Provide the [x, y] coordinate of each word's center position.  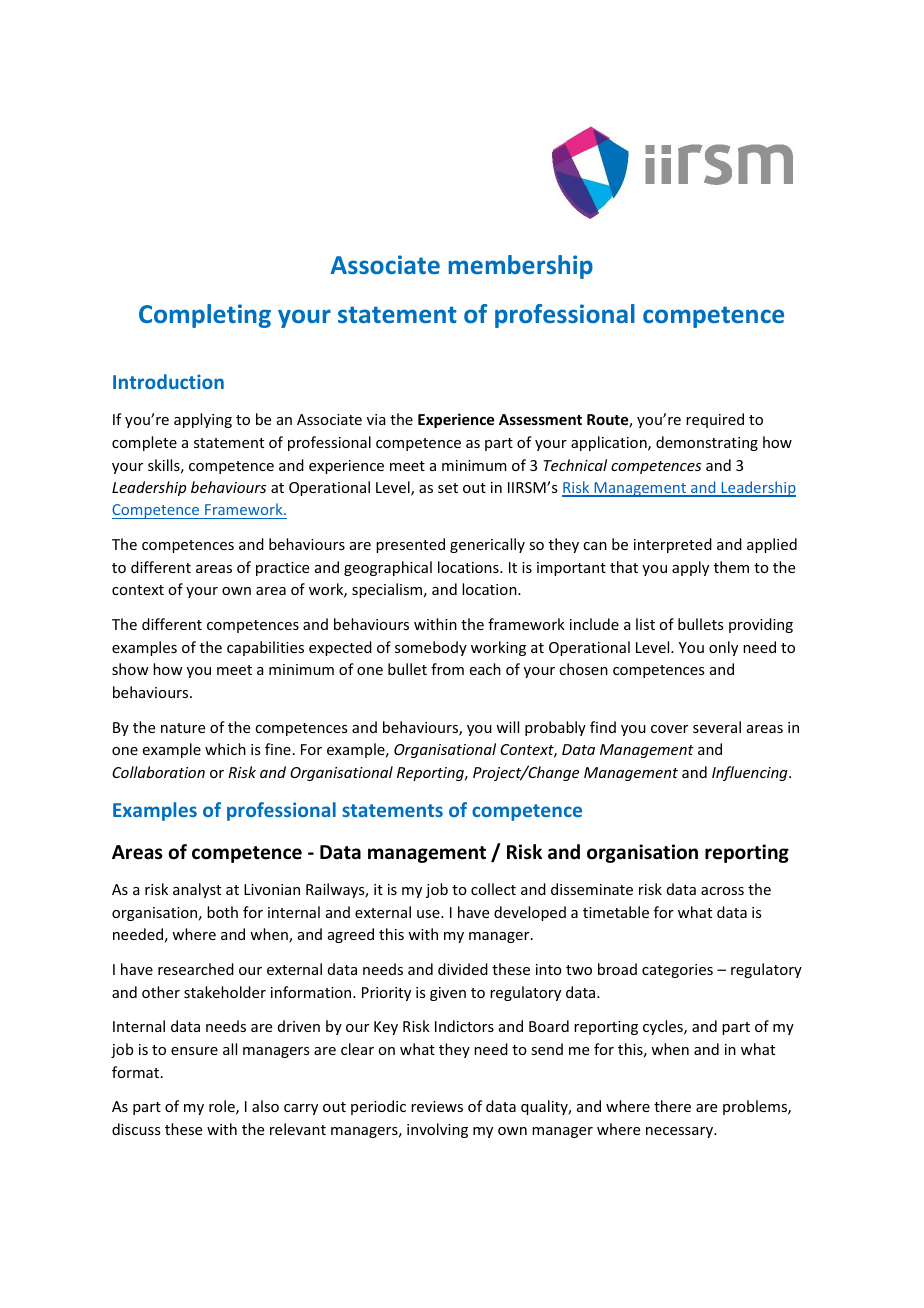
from [447, 669]
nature [183, 728]
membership [521, 267]
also [265, 1106]
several [717, 727]
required [715, 420]
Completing [205, 316]
